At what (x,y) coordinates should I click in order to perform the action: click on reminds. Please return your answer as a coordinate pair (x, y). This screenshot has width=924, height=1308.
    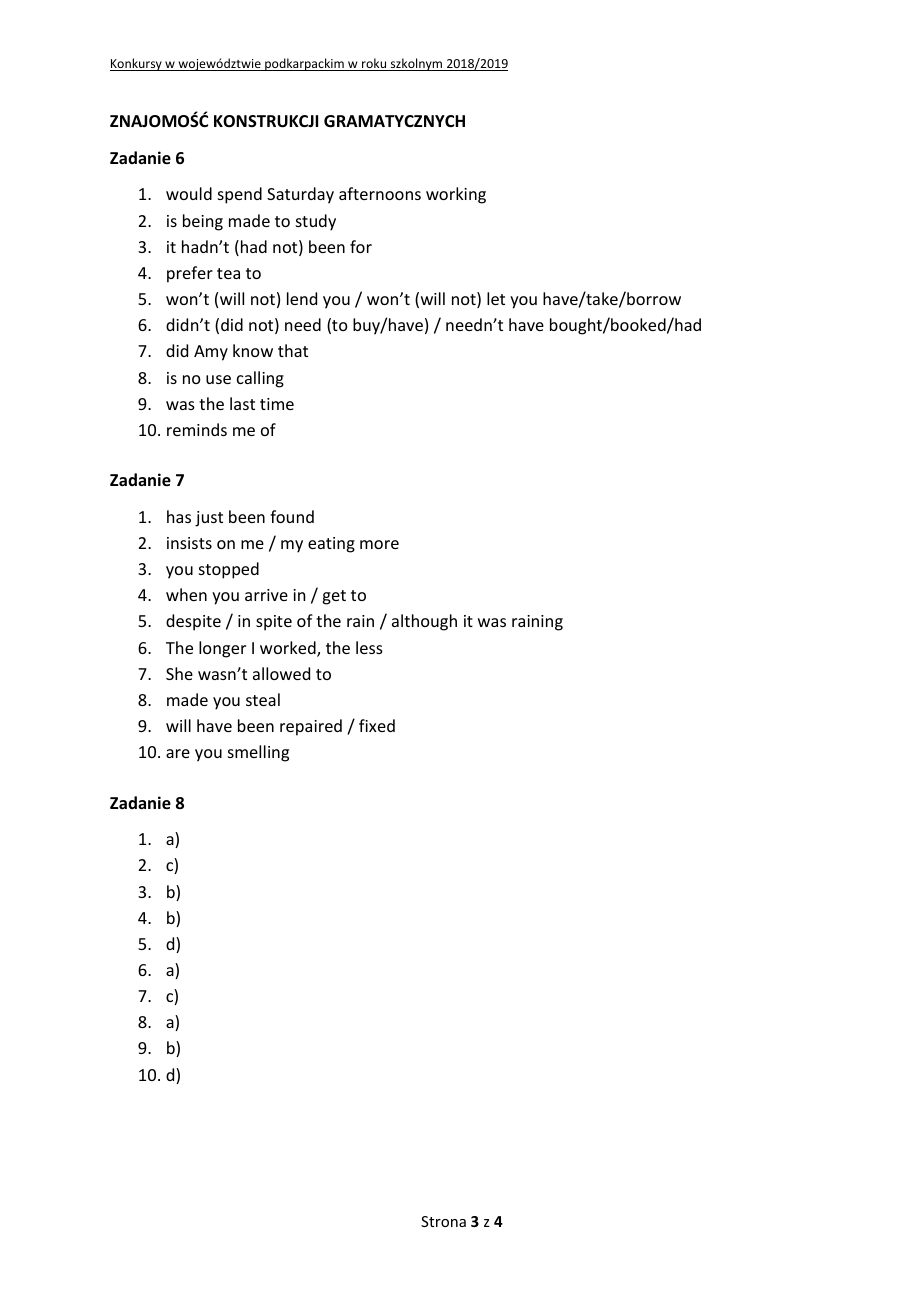
    Looking at the image, I should click on (197, 429).
